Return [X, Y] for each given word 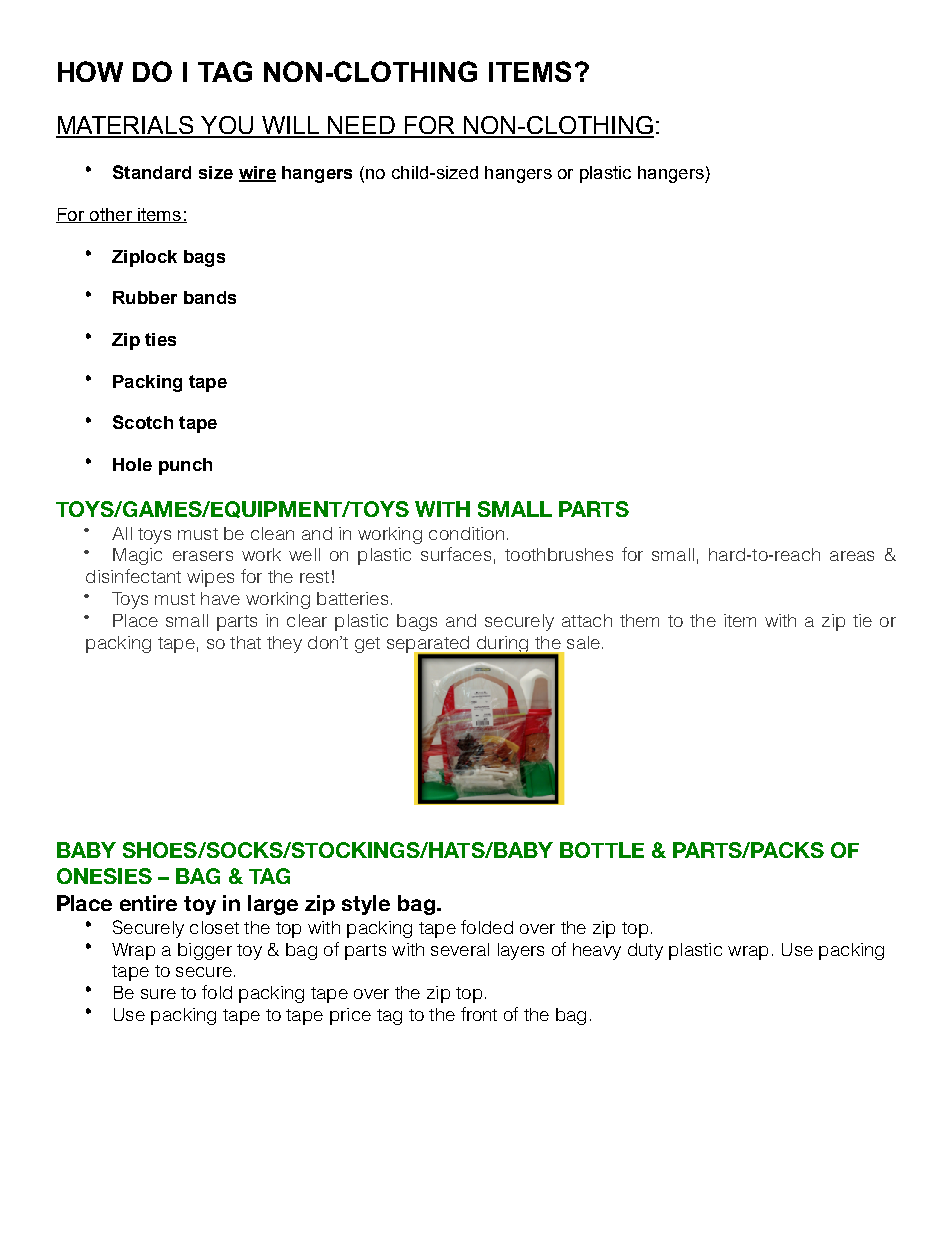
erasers [203, 556]
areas [852, 556]
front [479, 1014]
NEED [361, 126]
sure [158, 994]
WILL [291, 126]
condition [466, 533]
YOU [227, 126]
